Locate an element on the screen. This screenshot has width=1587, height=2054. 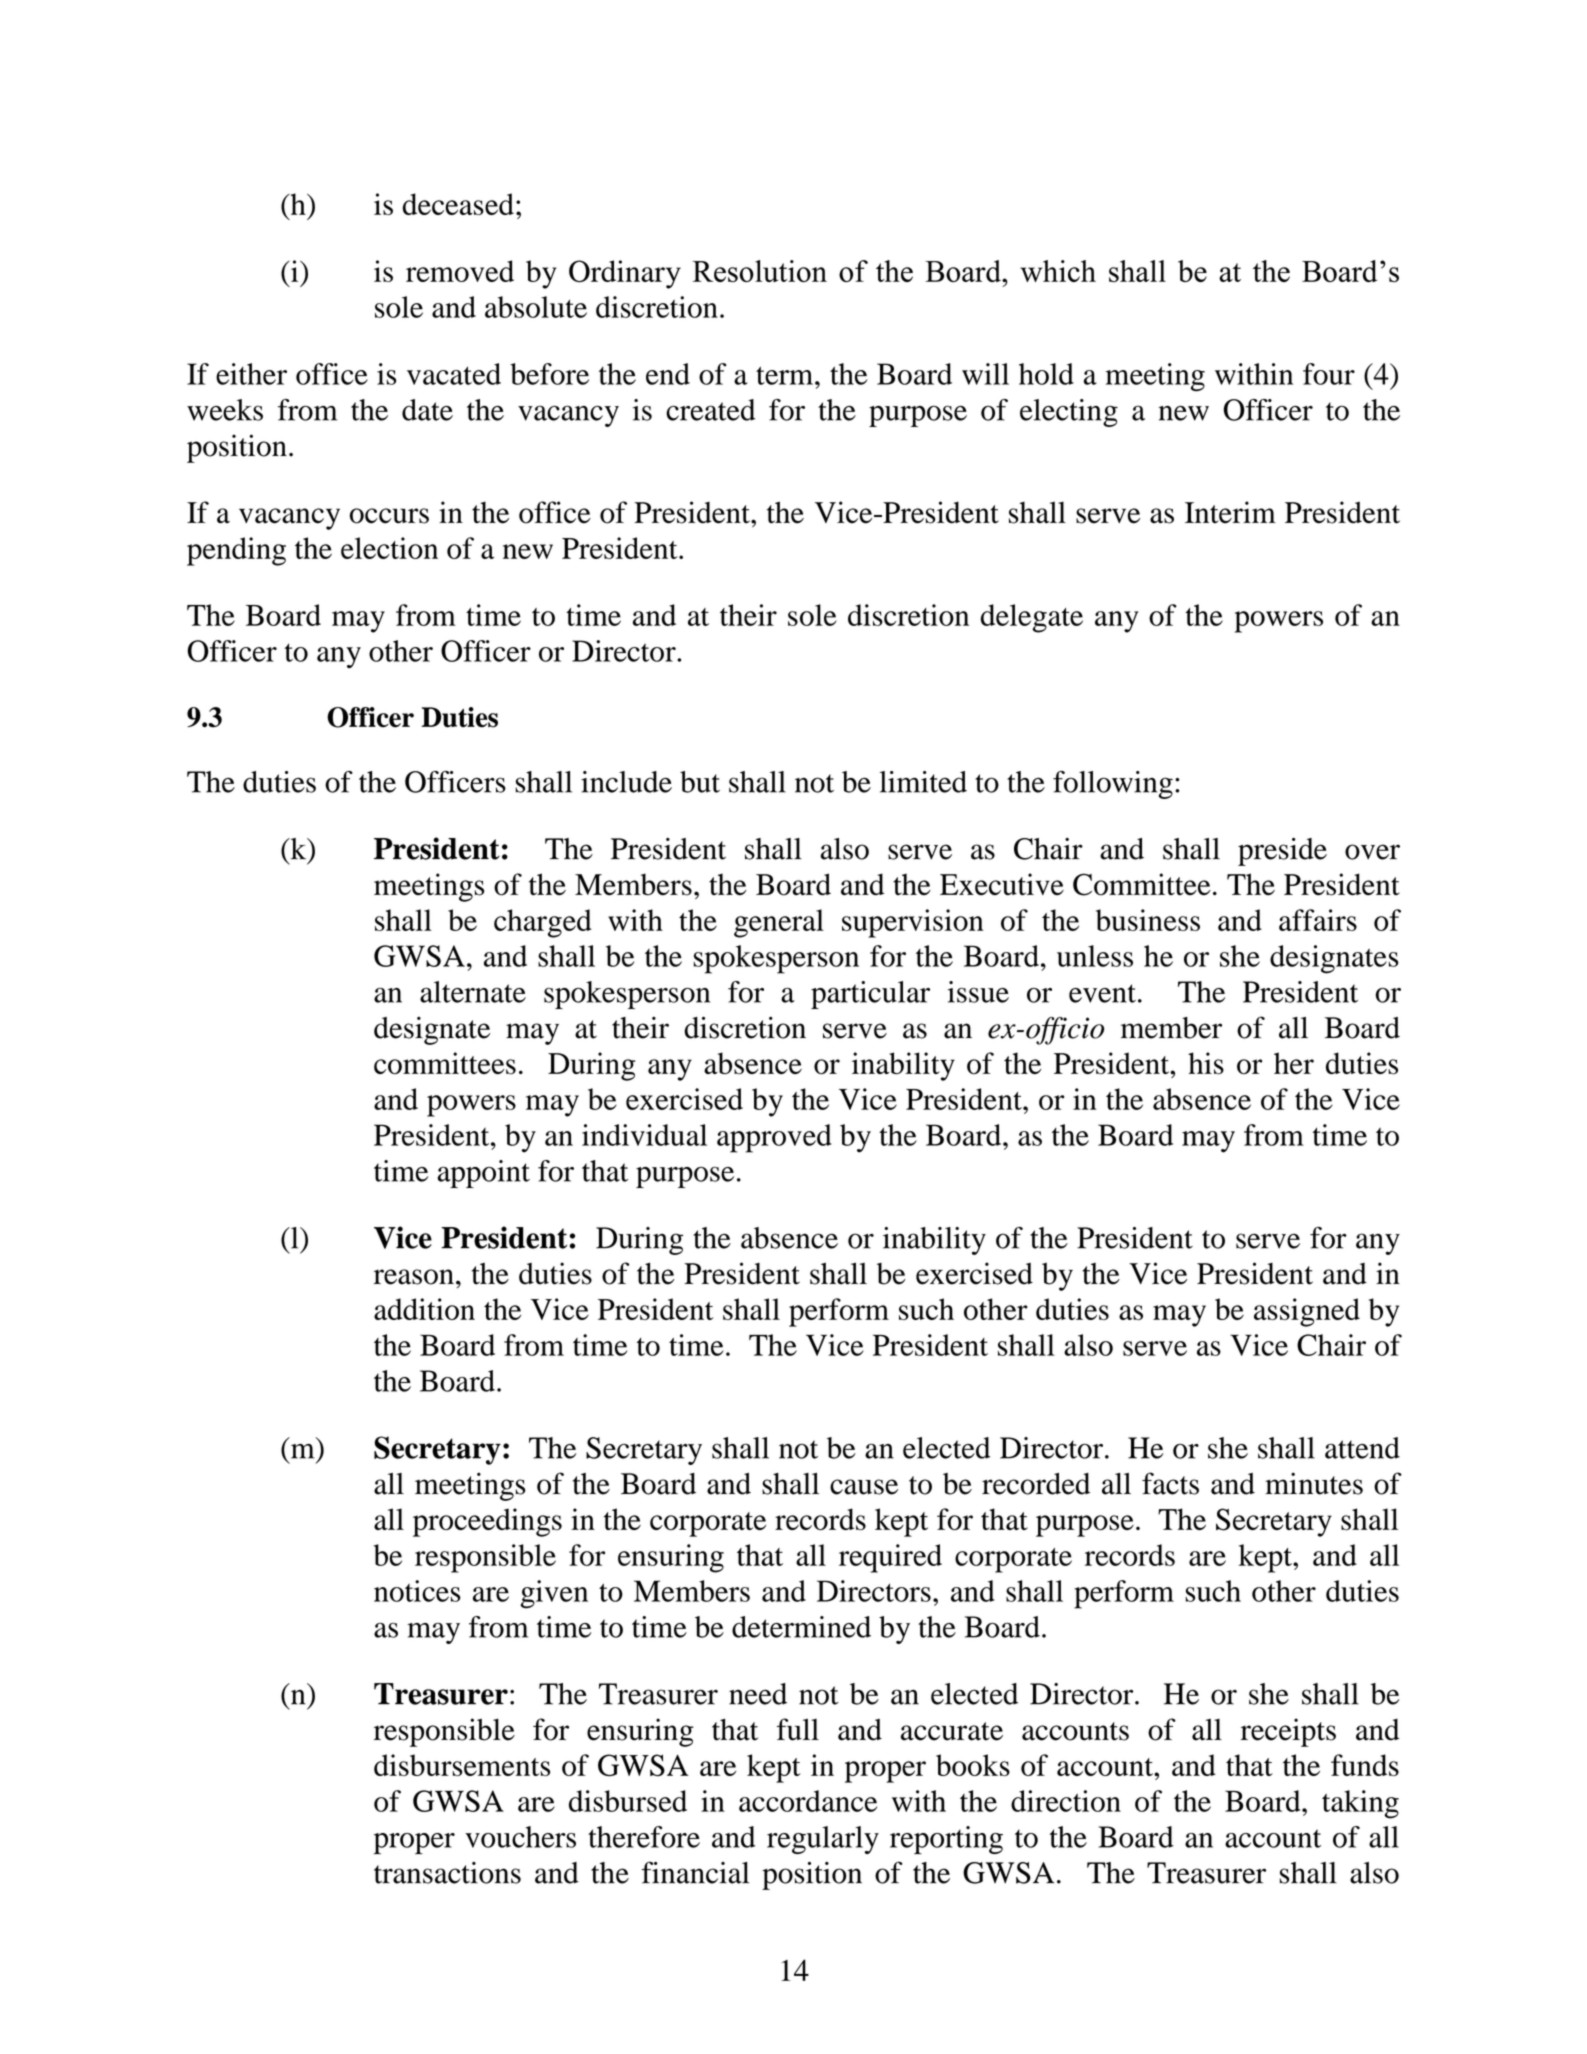
particular is located at coordinates (870, 995).
